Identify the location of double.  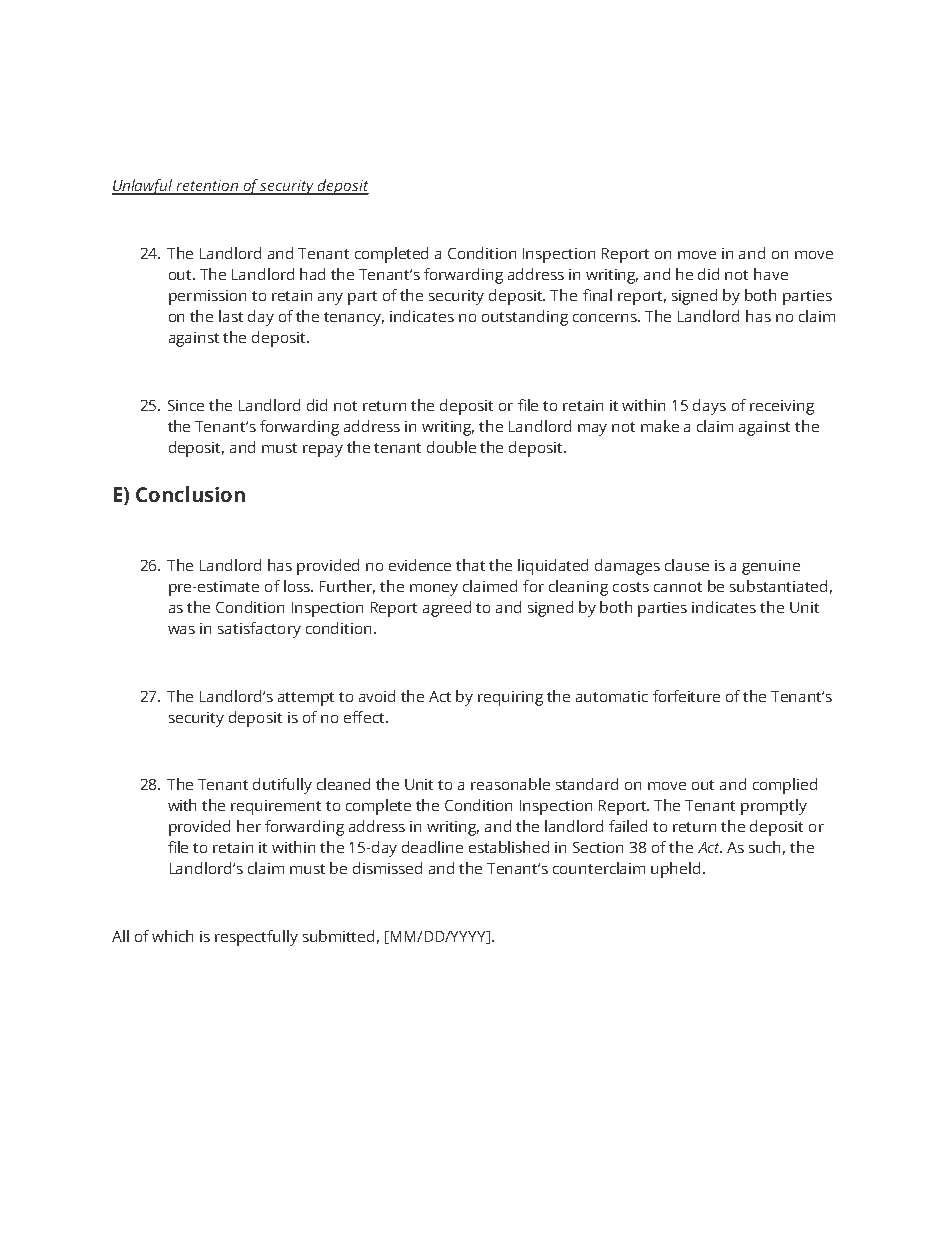
(451, 447).
